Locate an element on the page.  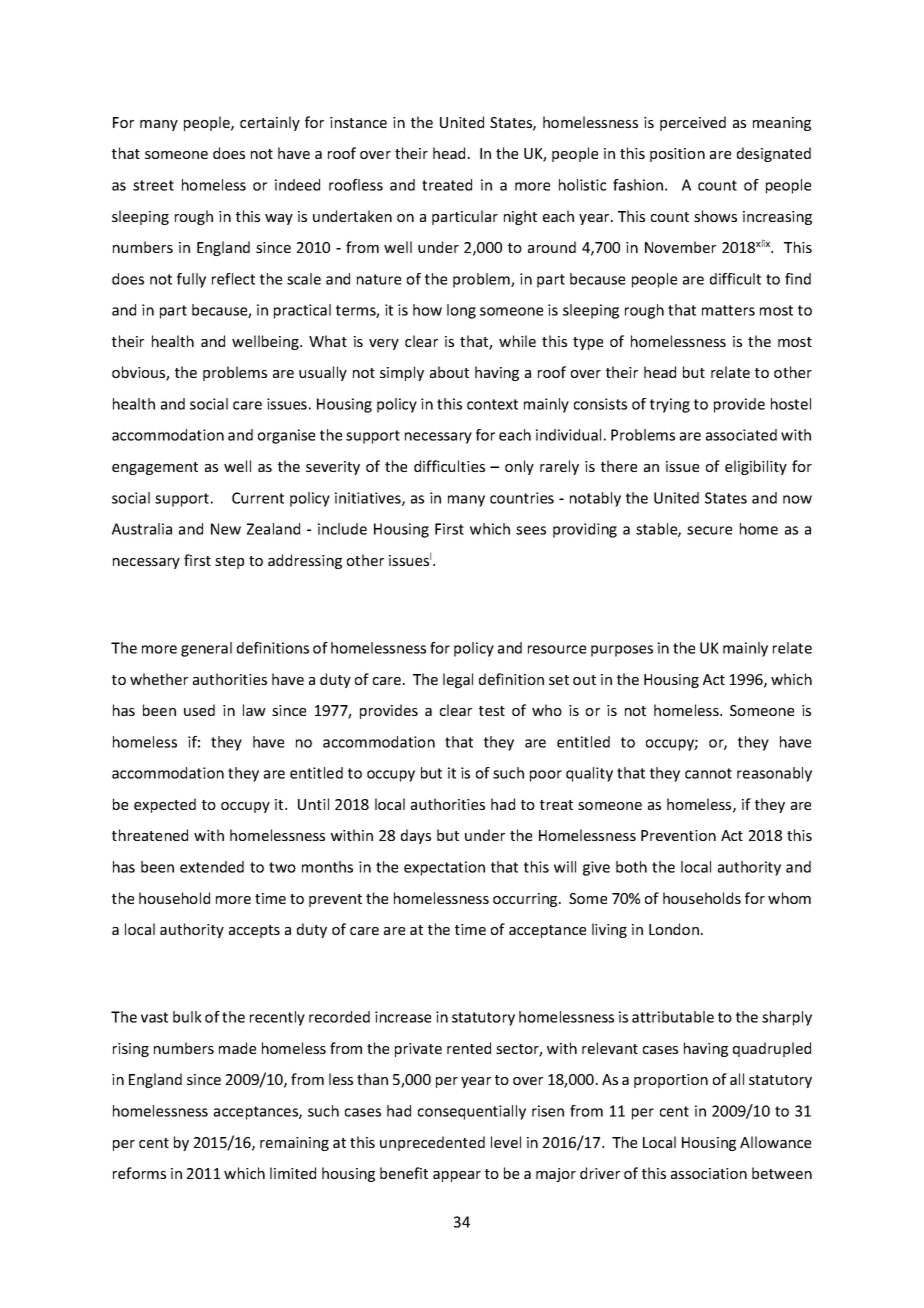
street is located at coordinates (153, 185).
